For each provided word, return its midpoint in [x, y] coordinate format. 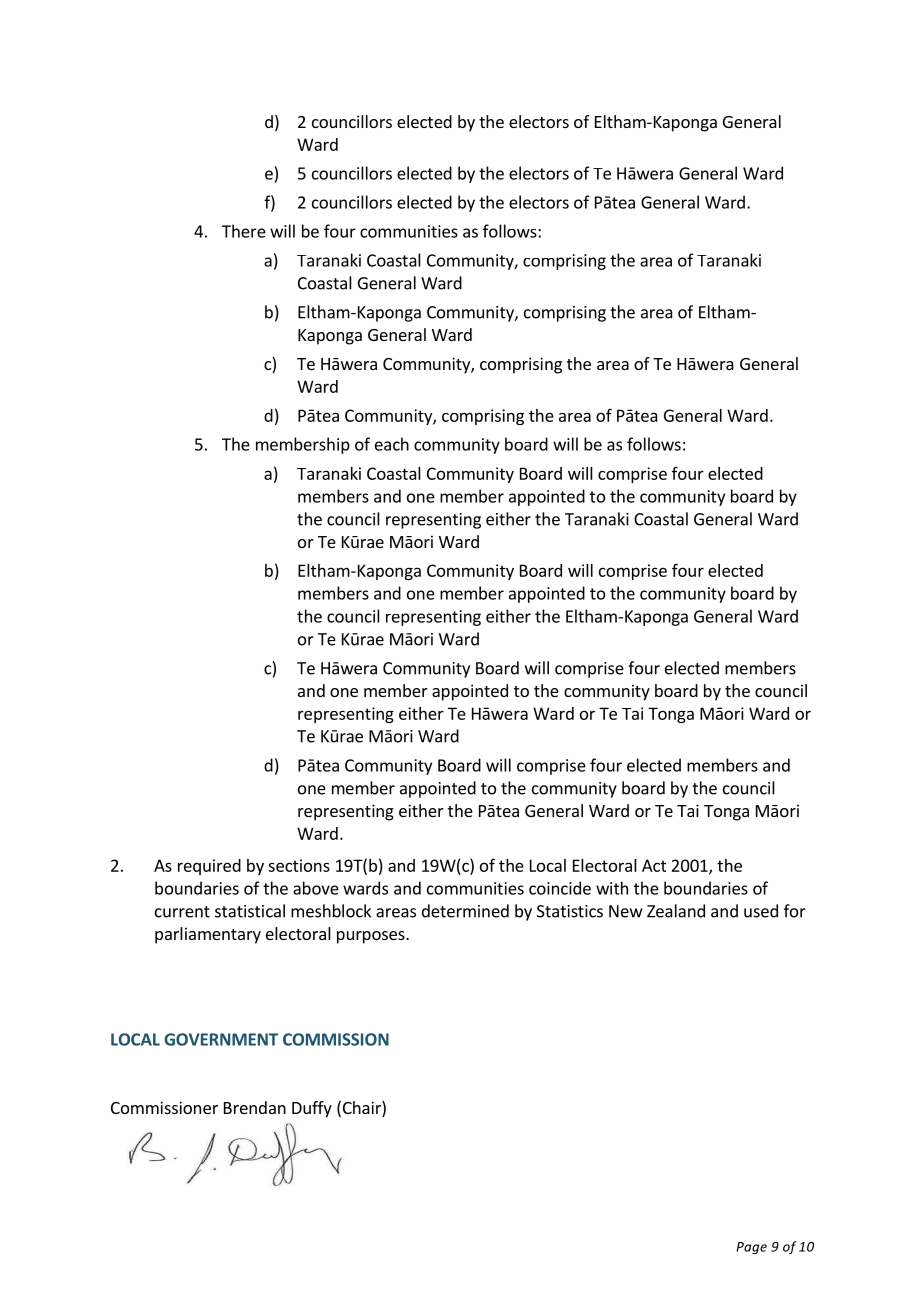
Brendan [255, 1107]
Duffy [312, 1109]
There [244, 231]
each [392, 444]
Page [751, 1248]
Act [654, 865]
